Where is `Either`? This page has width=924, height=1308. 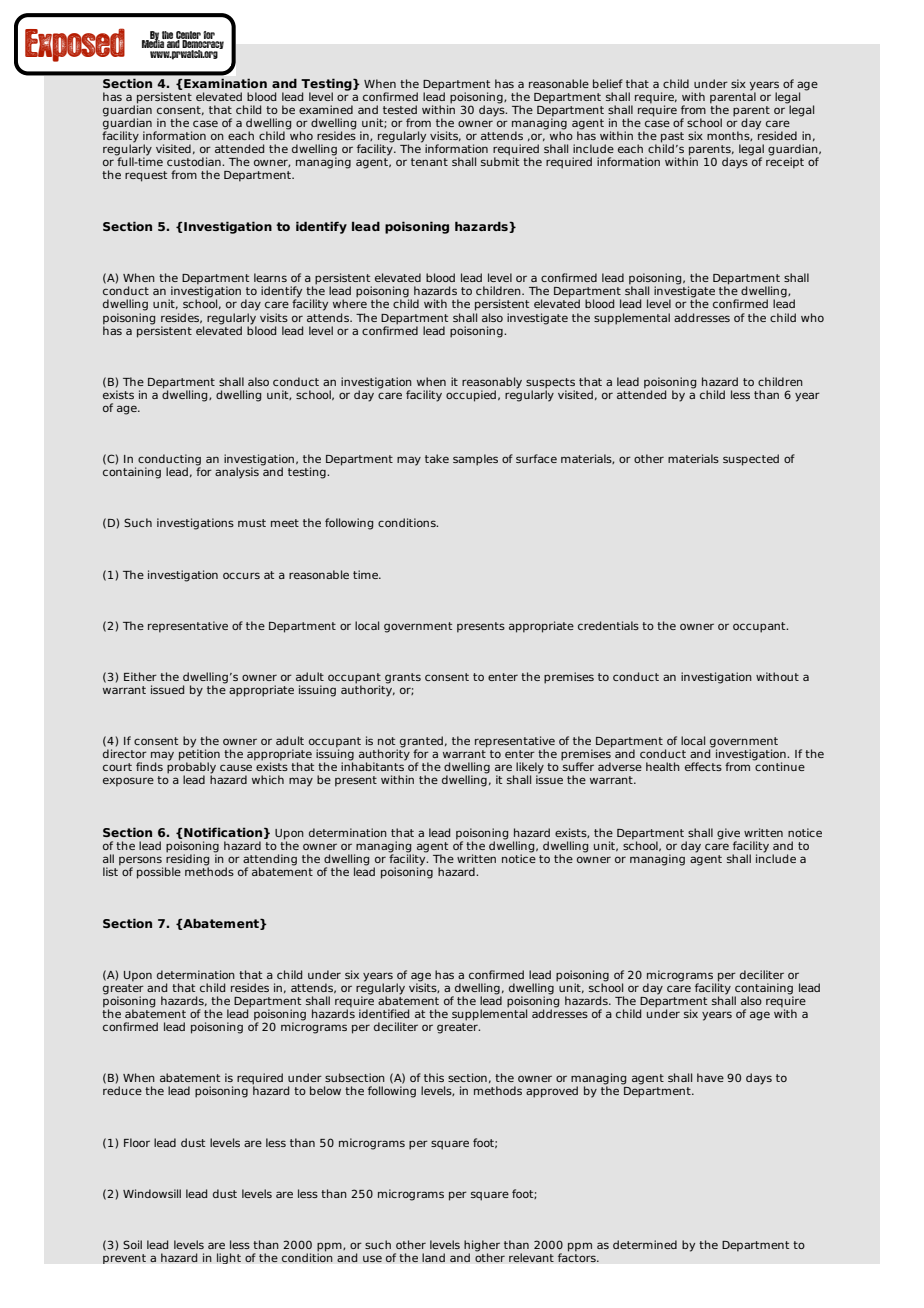 Either is located at coordinates (140, 676).
